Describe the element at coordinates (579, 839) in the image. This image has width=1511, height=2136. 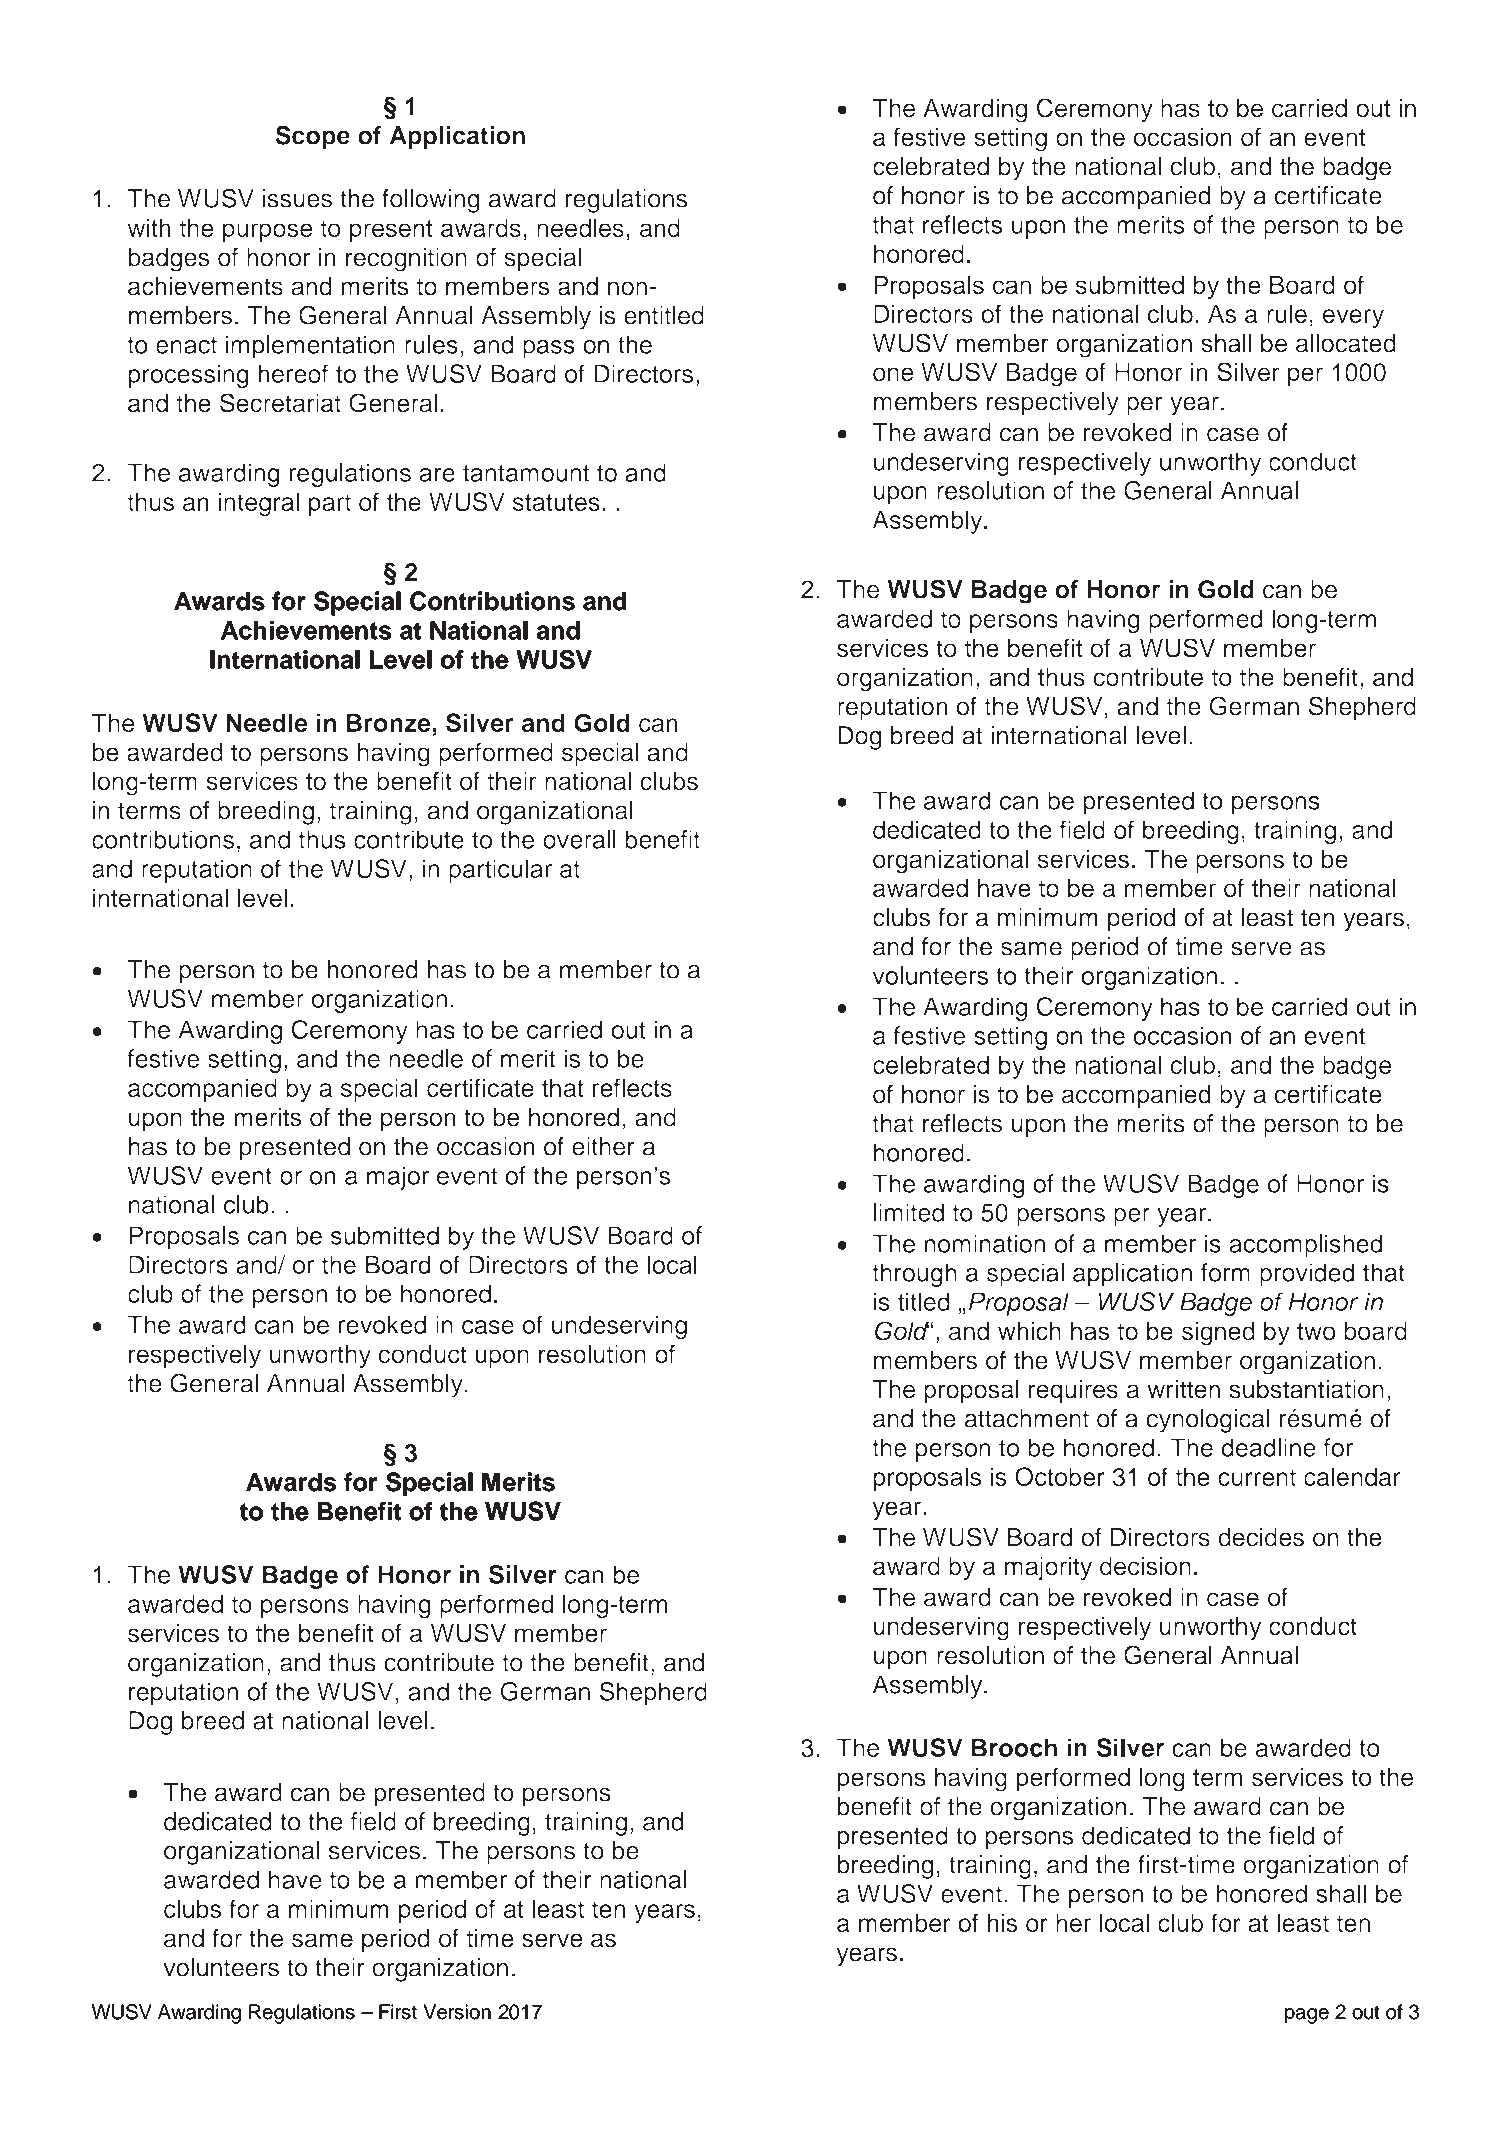
I see `overall` at that location.
